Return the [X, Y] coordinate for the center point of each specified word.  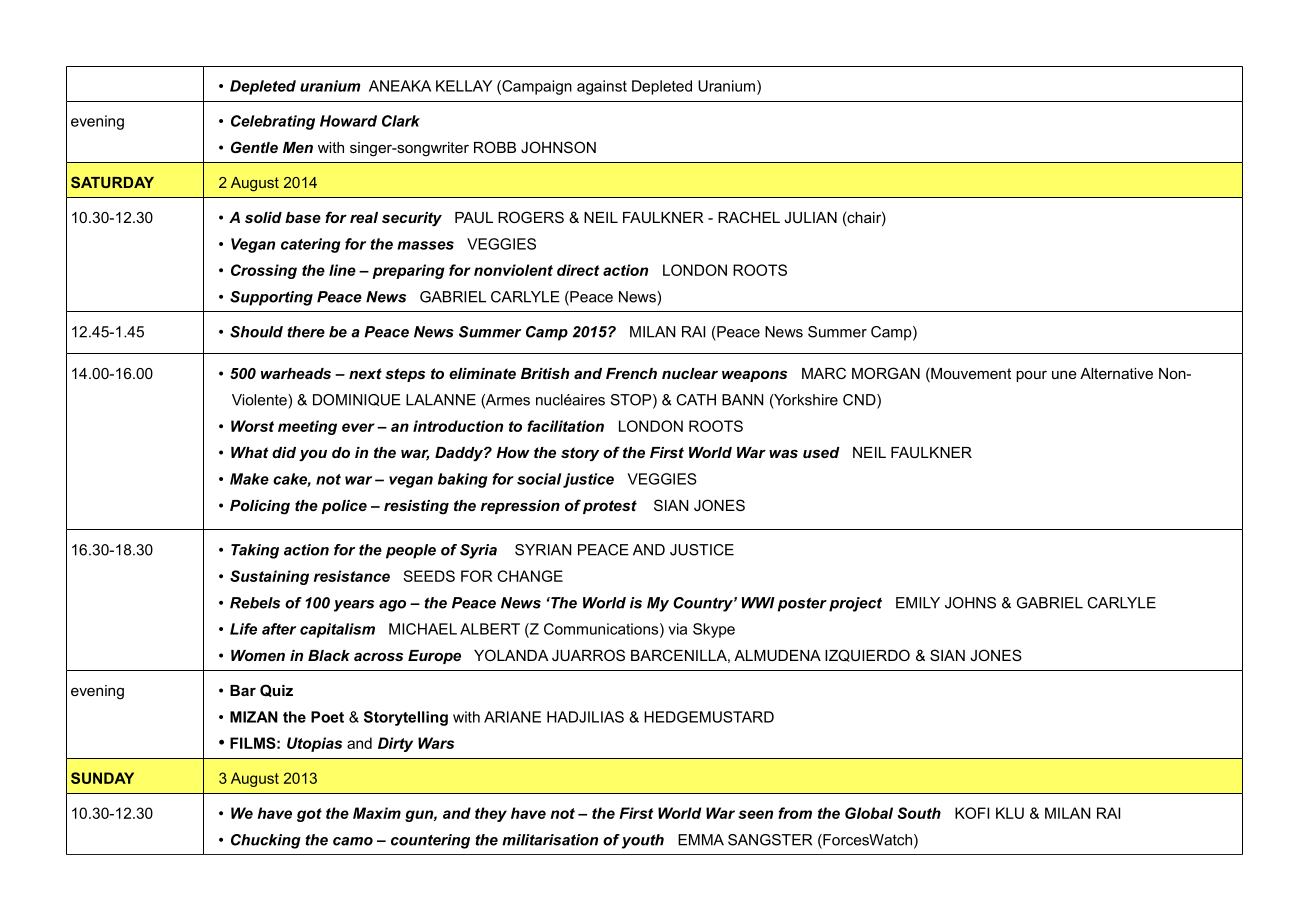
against [602, 87]
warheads [296, 373]
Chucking [266, 841]
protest [610, 507]
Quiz [276, 690]
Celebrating [273, 122]
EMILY [918, 603]
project [855, 604]
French [631, 373]
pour [1031, 376]
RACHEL [749, 217]
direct [578, 270]
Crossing [264, 271]
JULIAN [810, 217]
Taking [255, 551]
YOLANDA [511, 655]
